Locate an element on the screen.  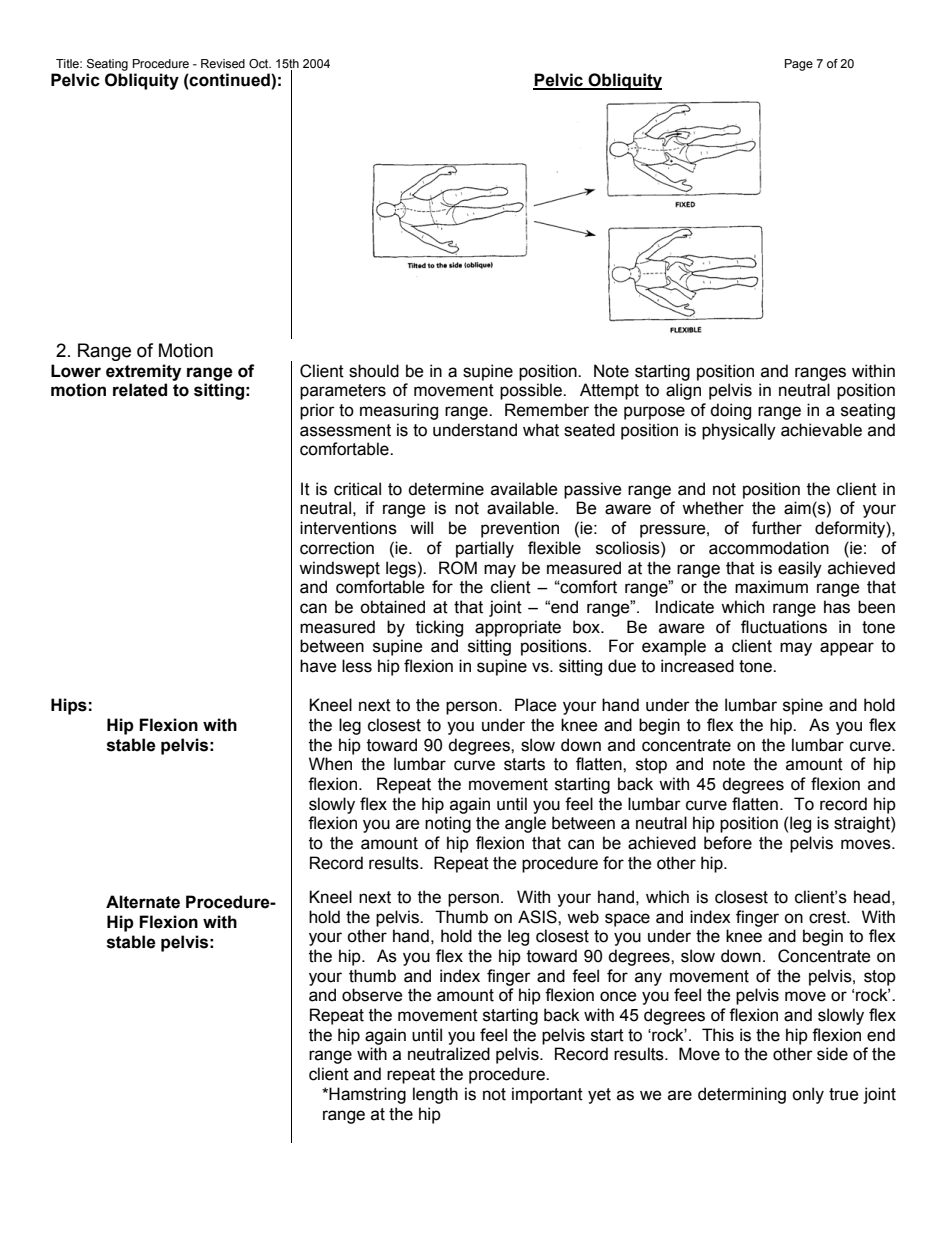
Page is located at coordinates (799, 65).
